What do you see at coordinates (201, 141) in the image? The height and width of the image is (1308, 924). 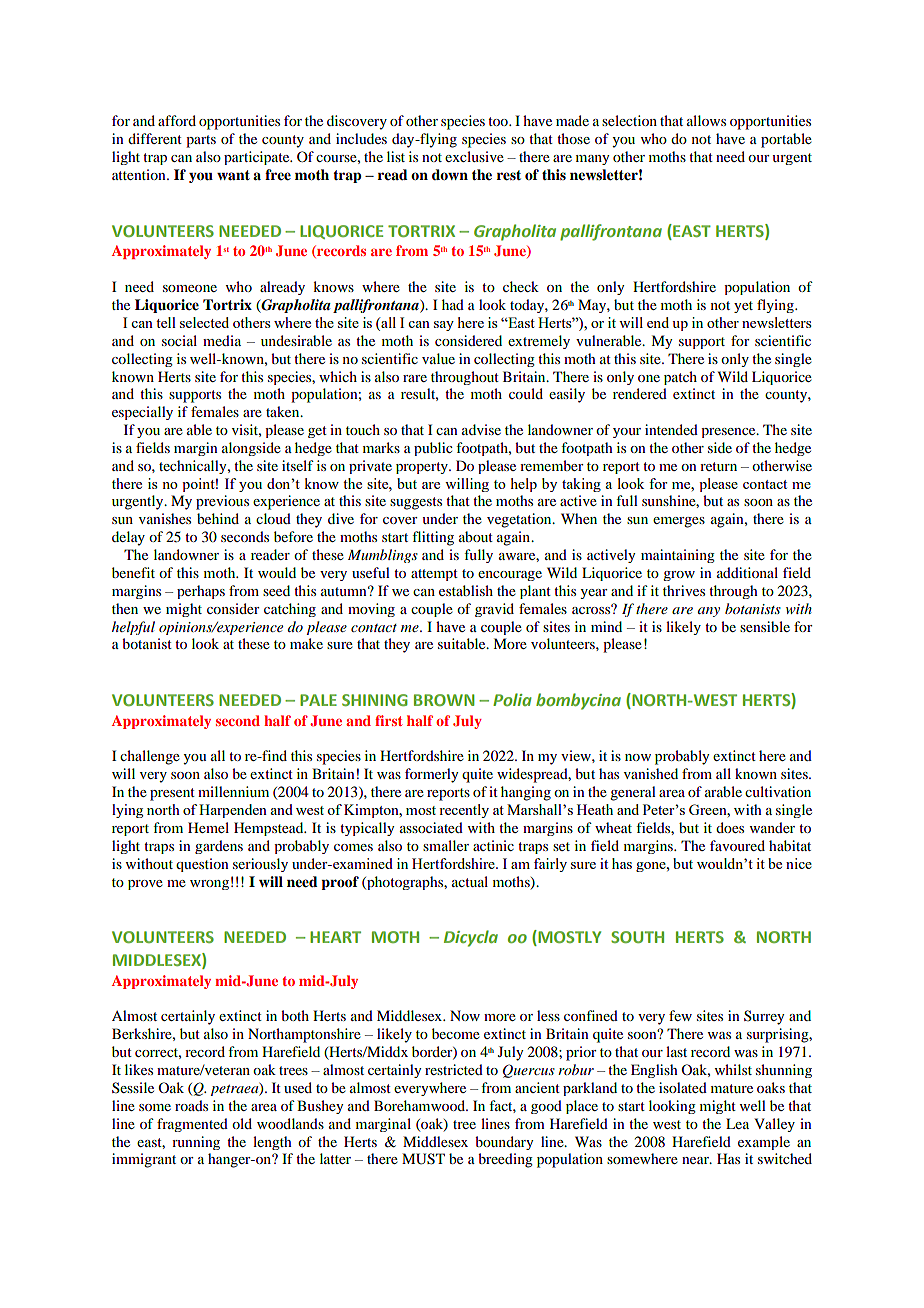 I see `parts` at bounding box center [201, 141].
